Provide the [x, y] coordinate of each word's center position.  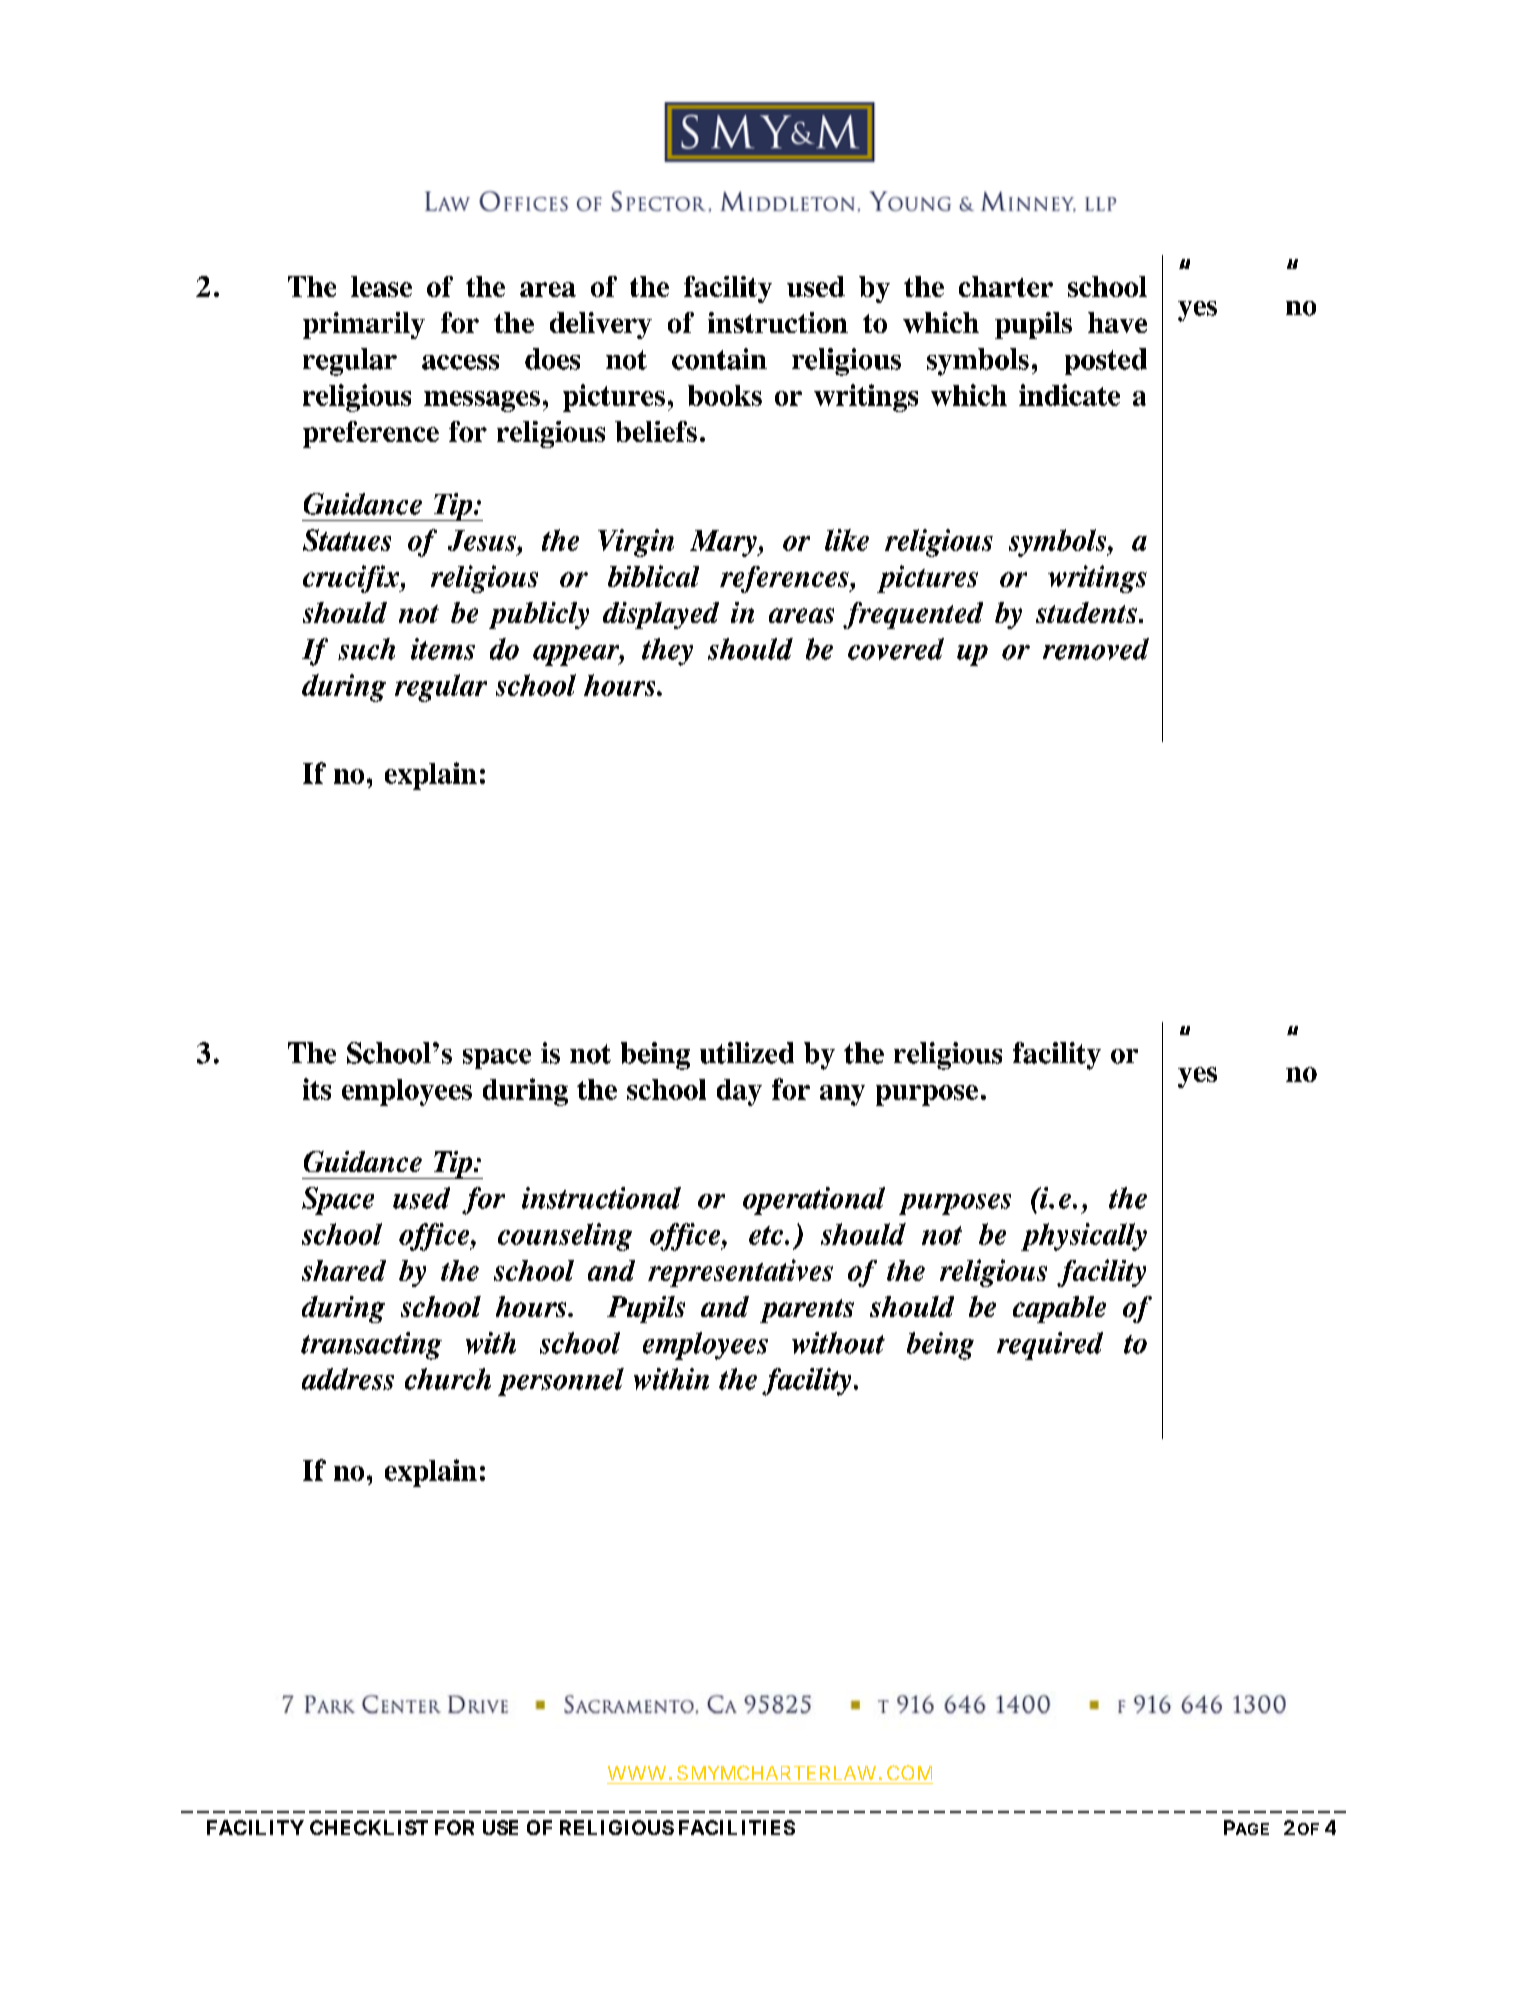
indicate [1069, 395]
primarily [364, 325]
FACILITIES [737, 1827]
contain [719, 359]
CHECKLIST [369, 1827]
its [317, 1089]
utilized [747, 1053]
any [842, 1095]
